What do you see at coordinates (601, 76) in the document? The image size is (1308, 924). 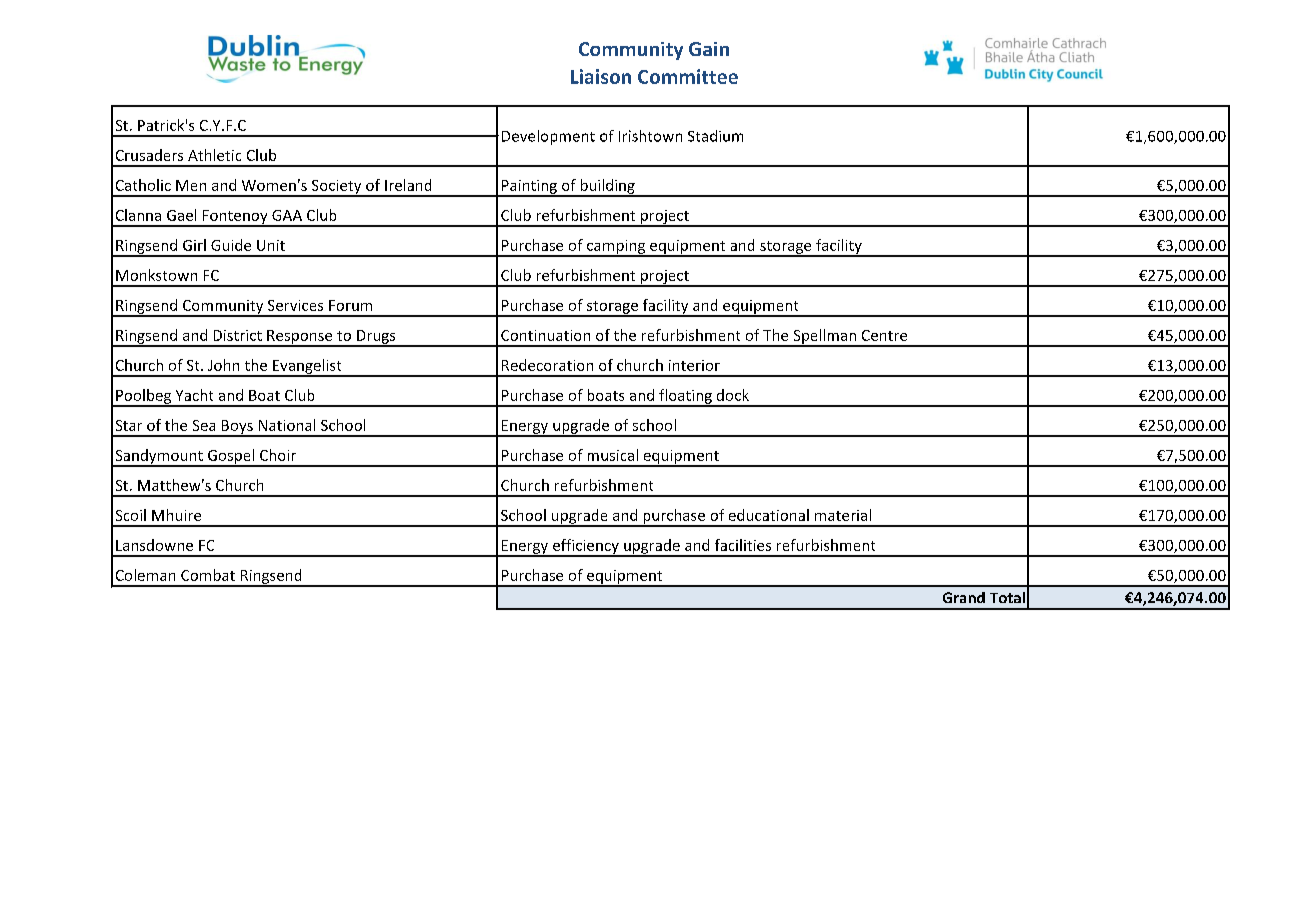 I see `Liaison` at bounding box center [601, 76].
